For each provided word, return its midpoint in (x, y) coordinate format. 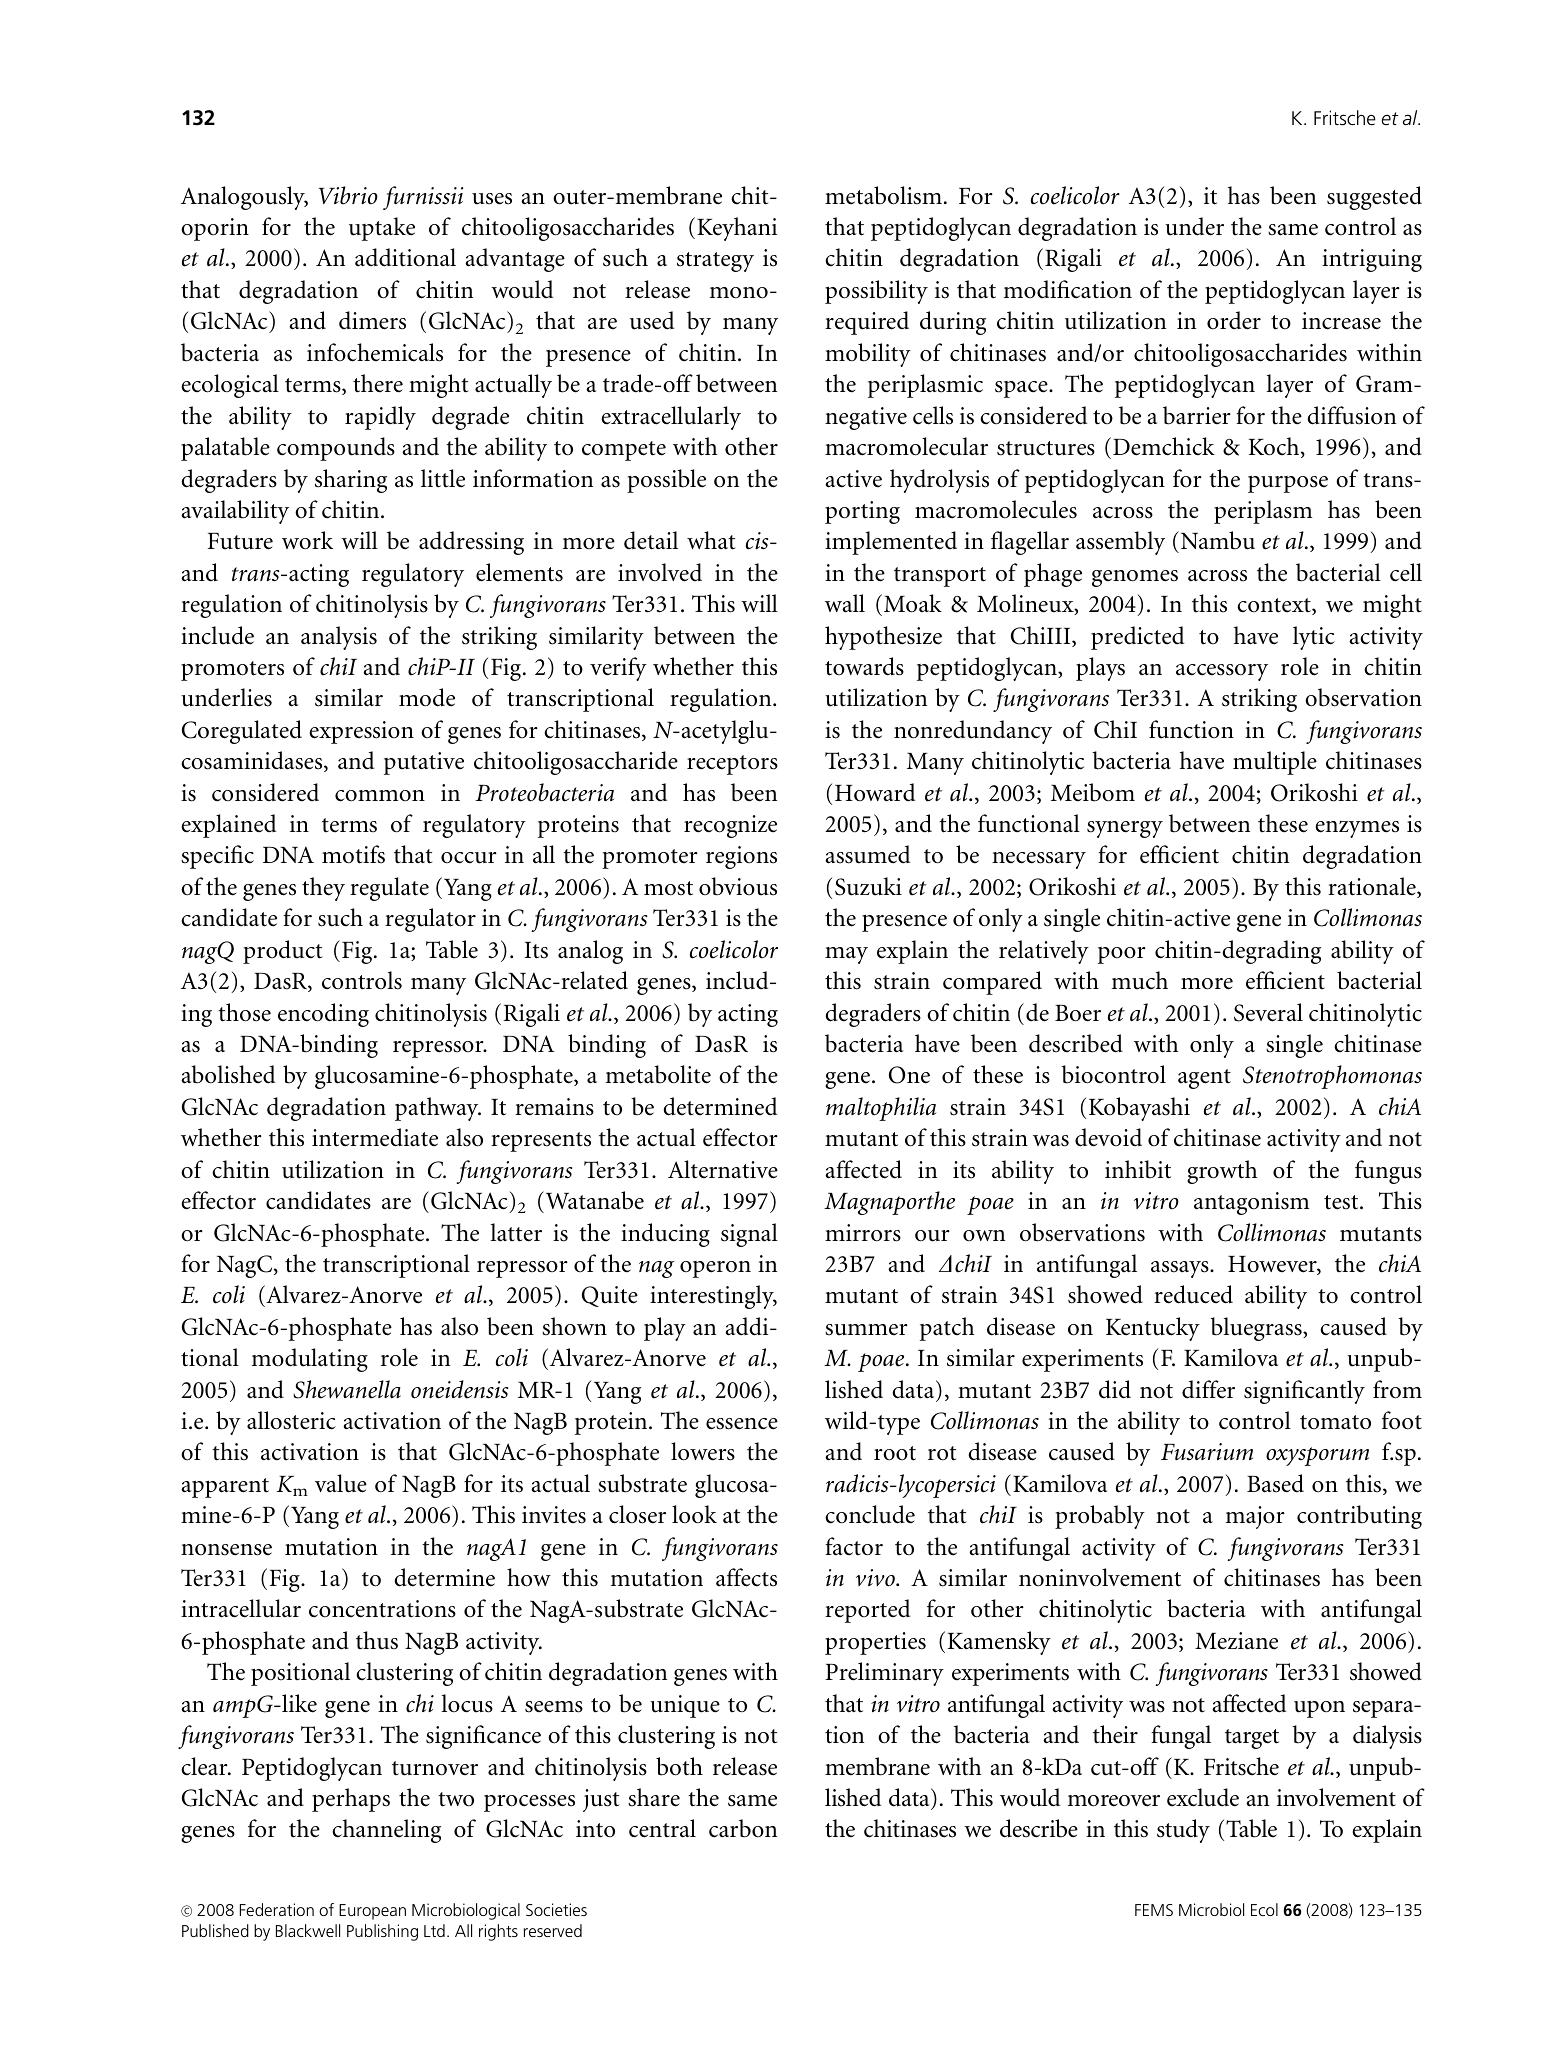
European (372, 1912)
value (341, 1483)
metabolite (658, 1074)
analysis (339, 638)
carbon (743, 1828)
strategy (715, 262)
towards (864, 666)
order (1234, 320)
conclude (870, 1514)
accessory (1222, 672)
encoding (323, 1015)
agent (1204, 1079)
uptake (382, 229)
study (1183, 1831)
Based (1275, 1483)
